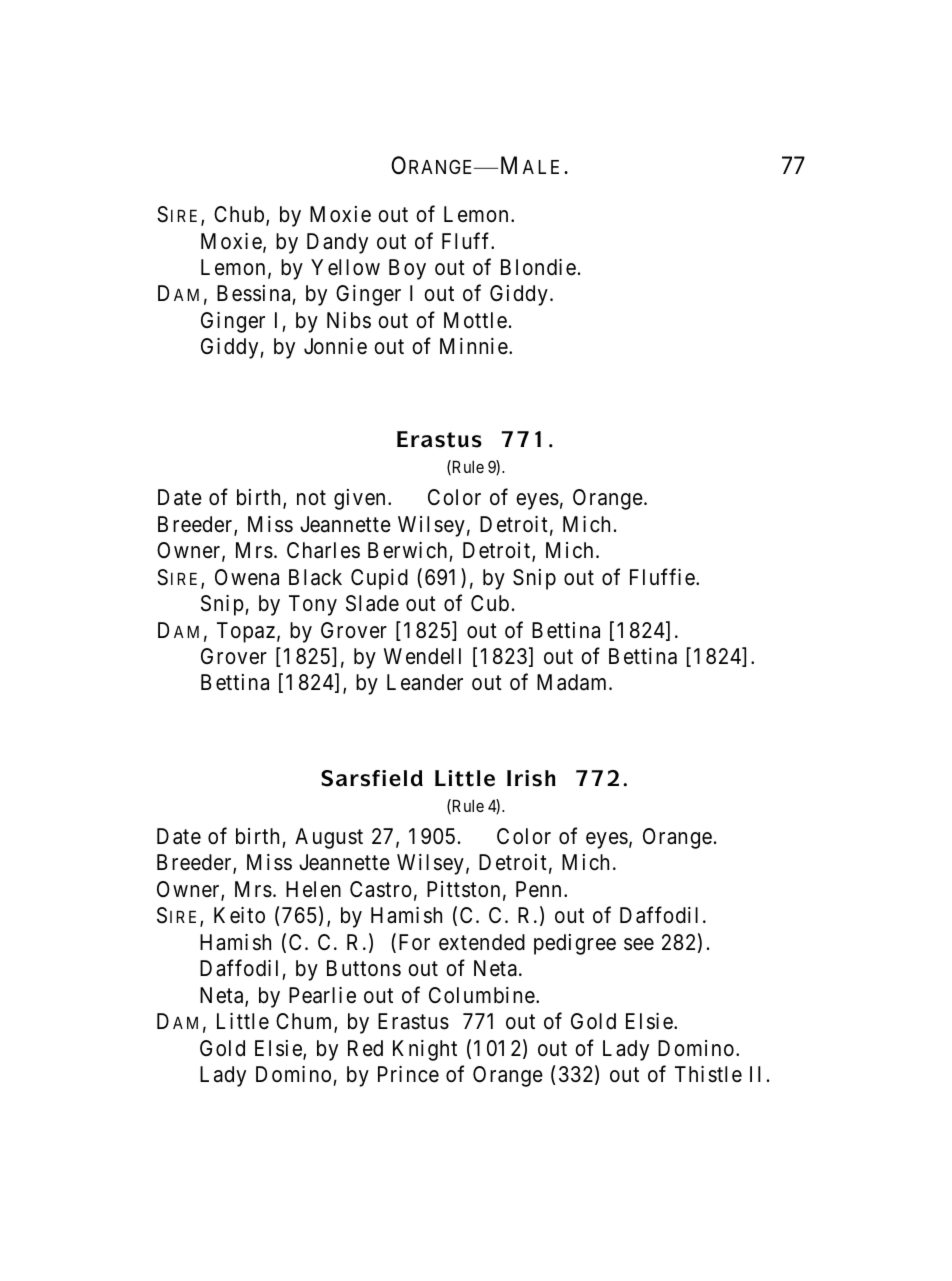 The width and height of the image is (952, 1281). I want to click on Minnie, so click(474, 346).
